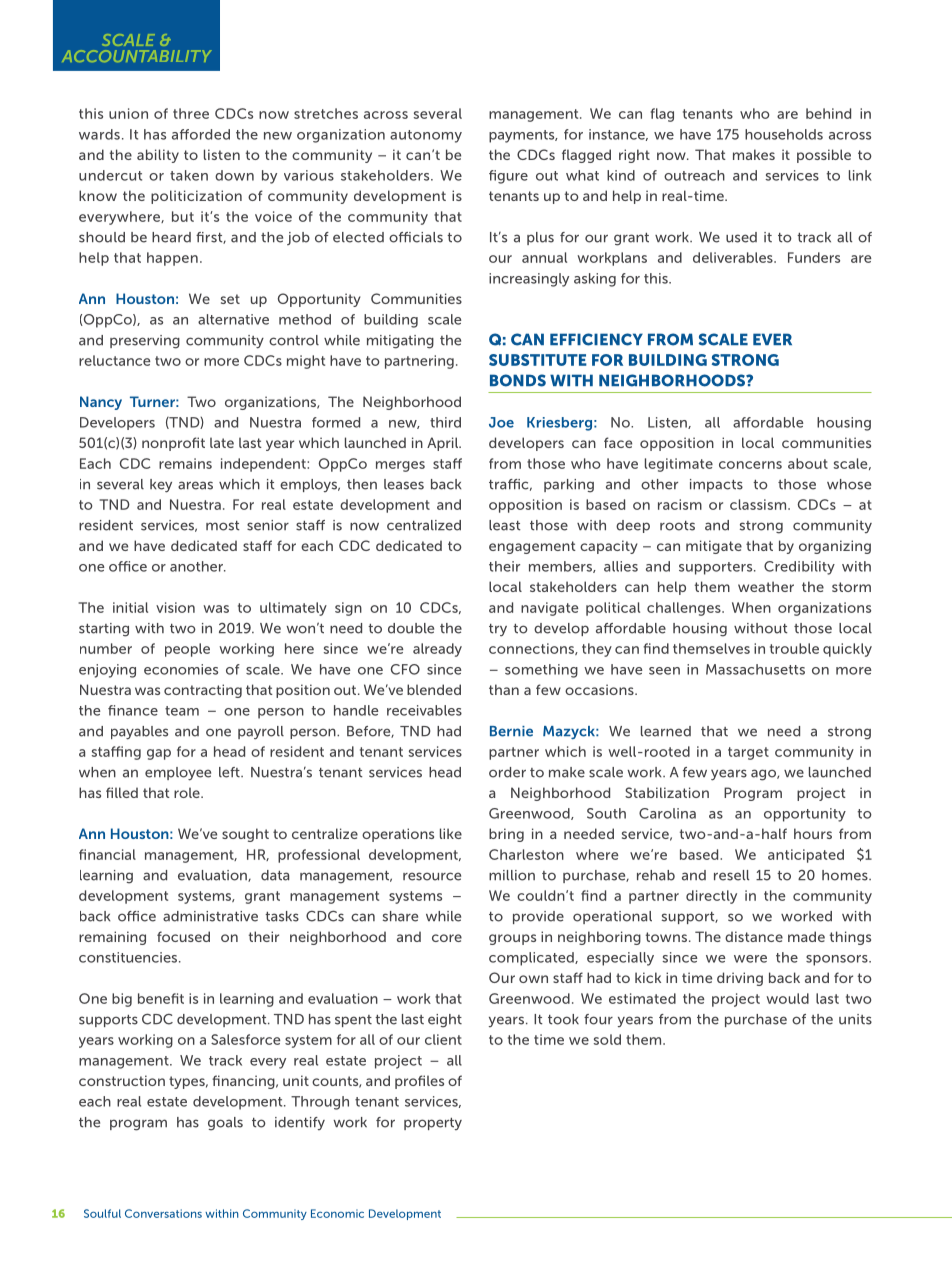 This image has height=1270, width=952. I want to click on economies, so click(181, 669).
